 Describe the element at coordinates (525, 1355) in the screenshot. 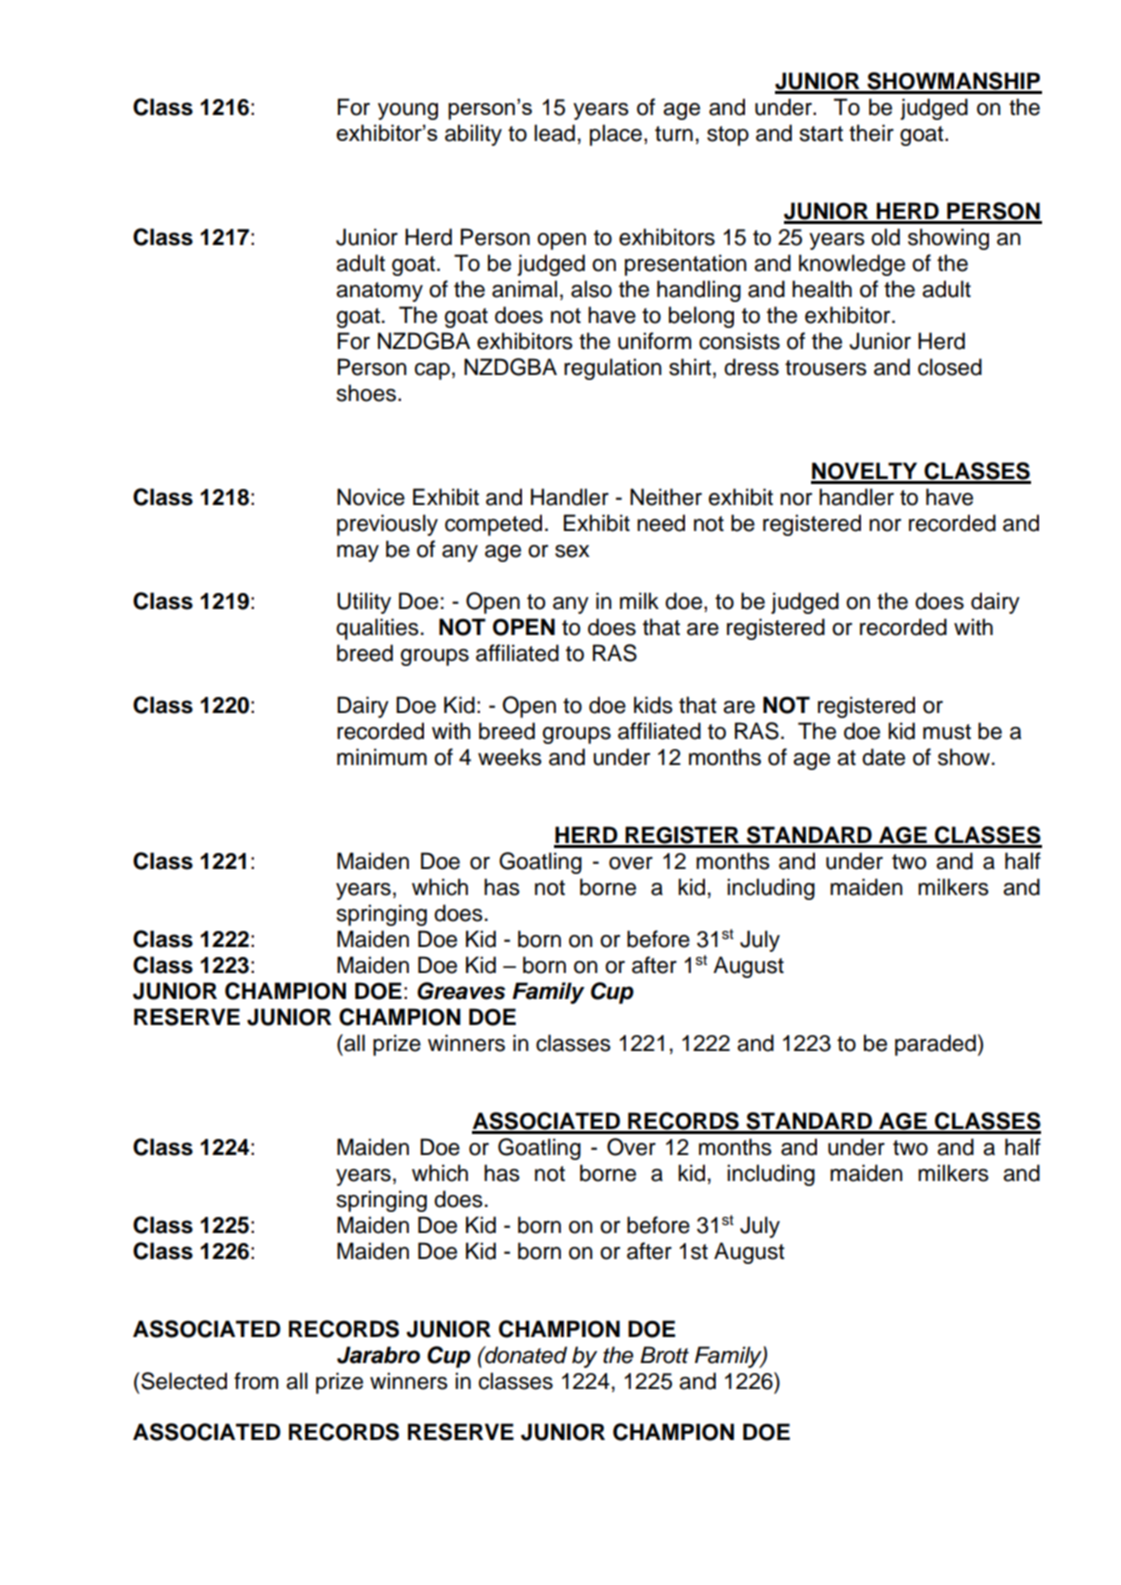

I see `donated` at that location.
